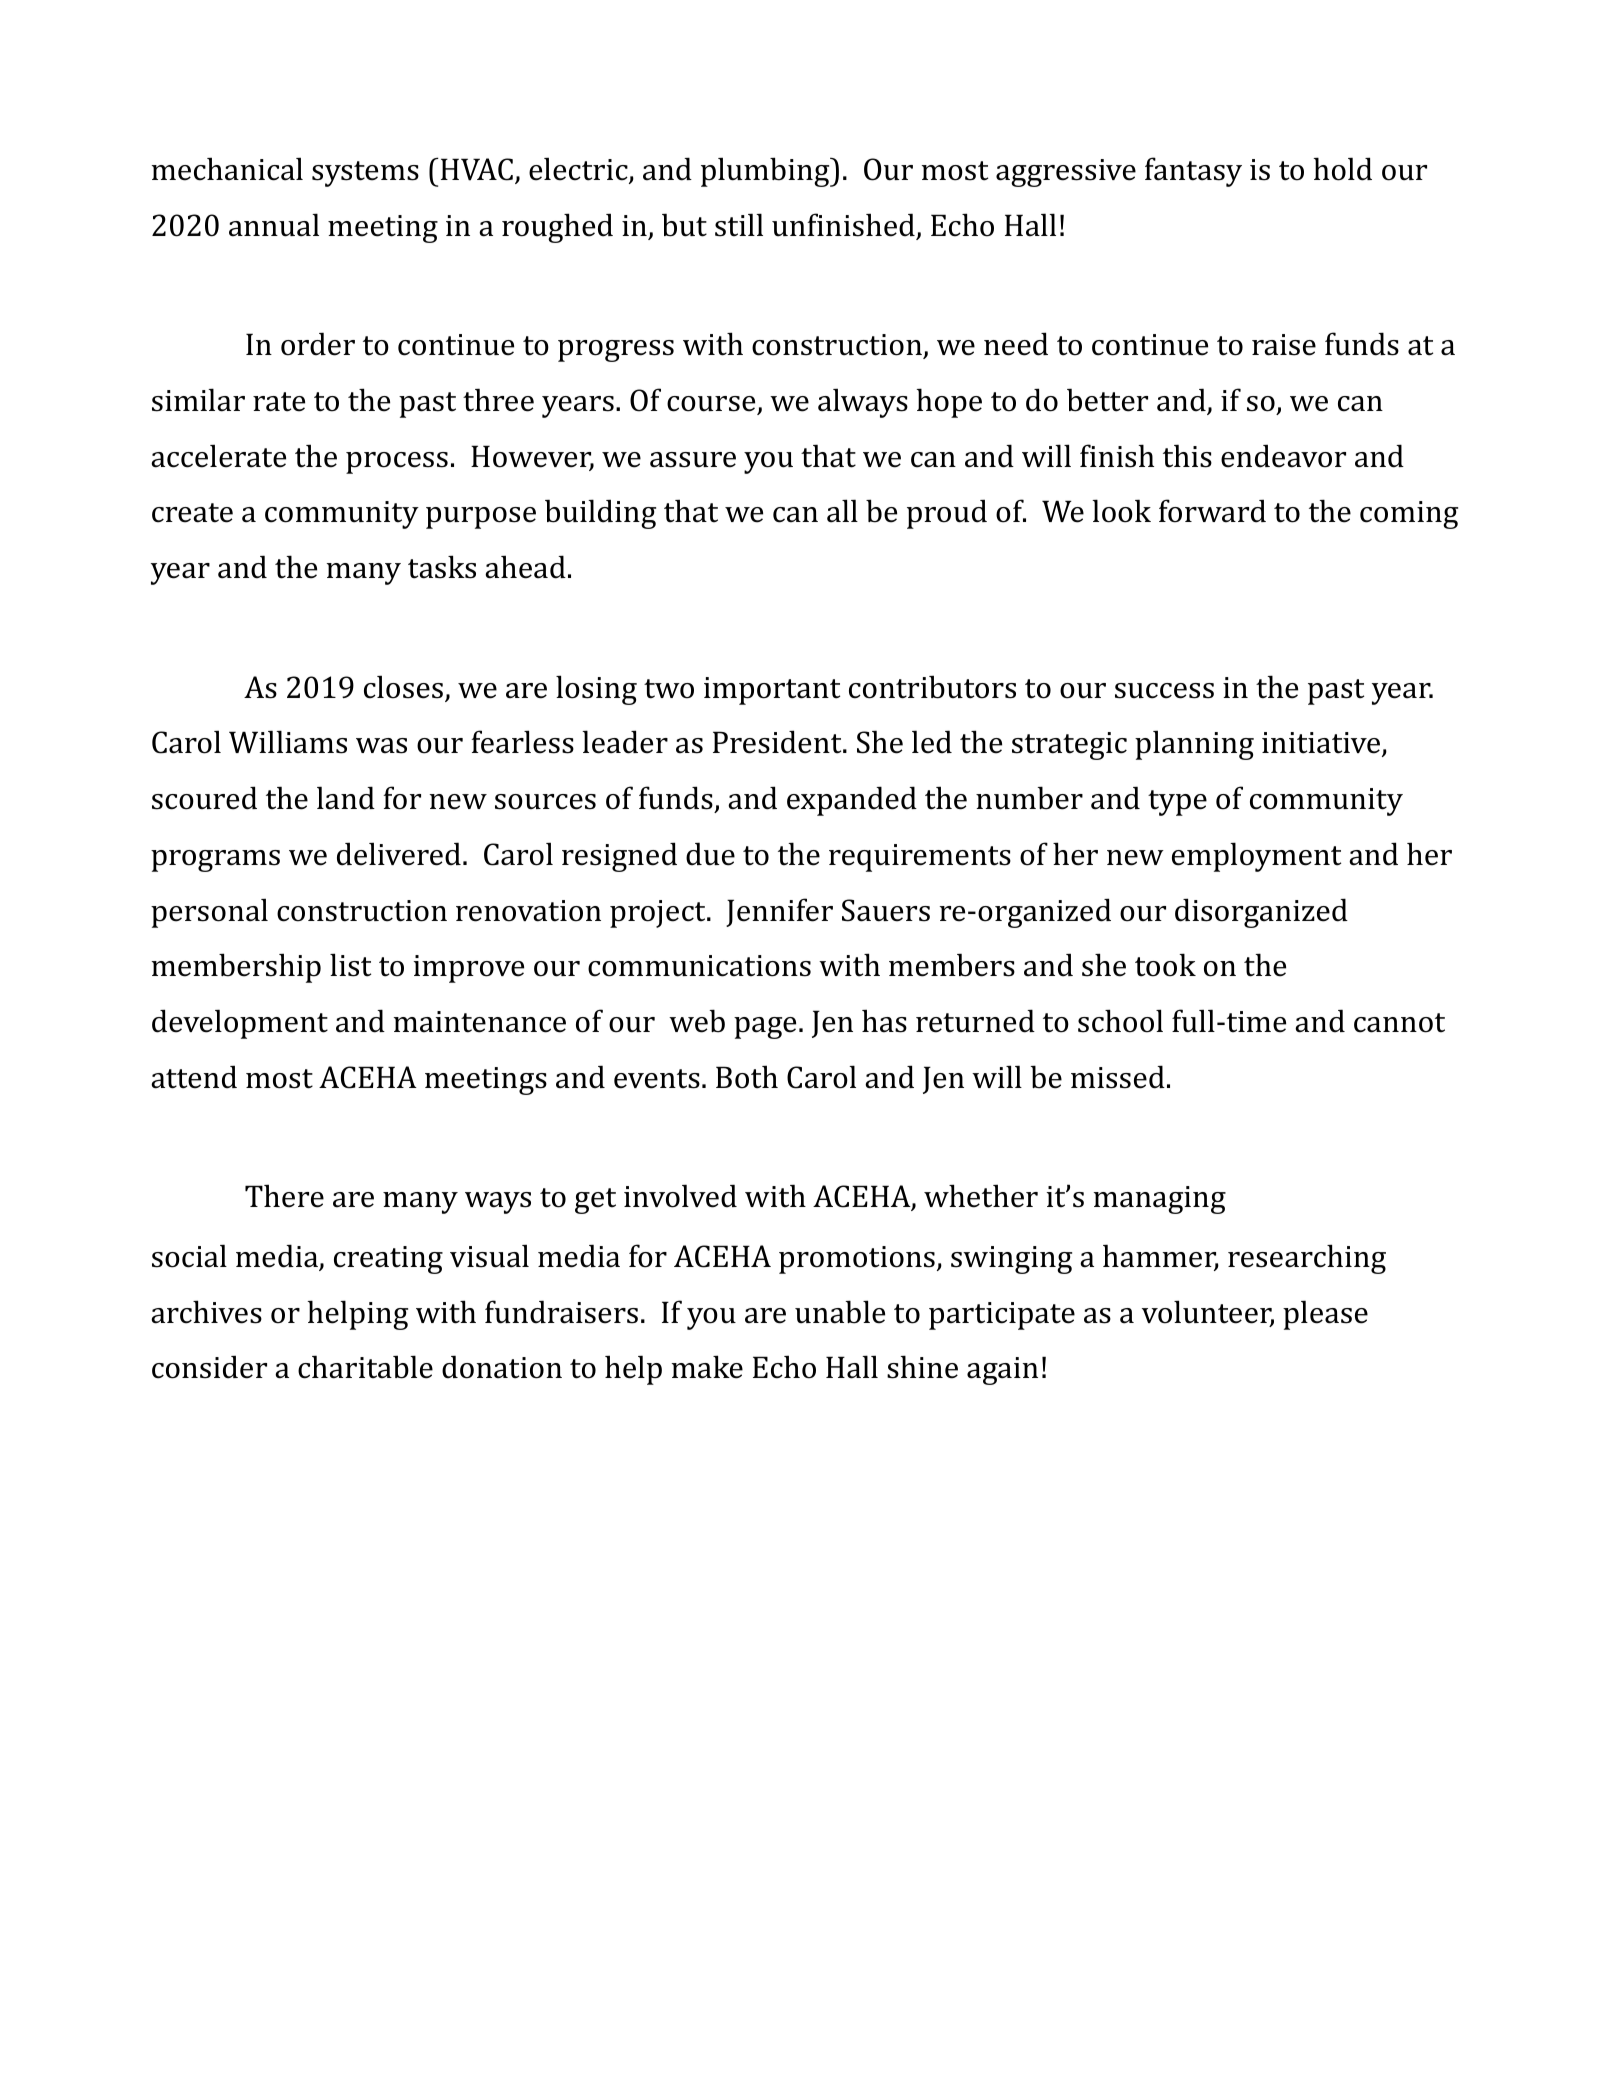  What do you see at coordinates (1322, 744) in the screenshot?
I see `initiative` at bounding box center [1322, 744].
